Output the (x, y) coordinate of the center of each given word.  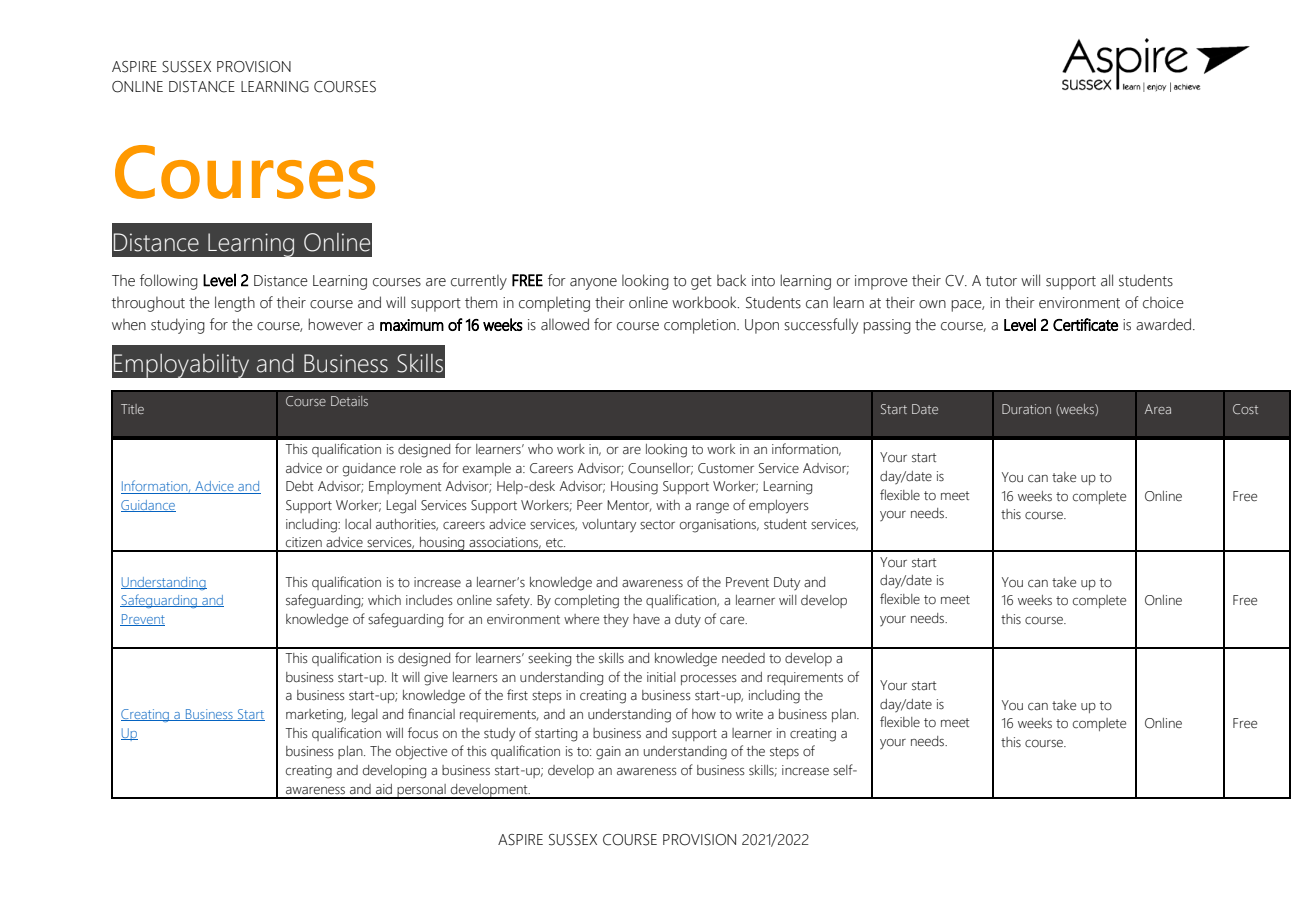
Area (1158, 409)
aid (384, 789)
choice (1163, 303)
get (701, 283)
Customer (726, 468)
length (235, 304)
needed (743, 658)
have (646, 619)
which (384, 600)
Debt (299, 486)
